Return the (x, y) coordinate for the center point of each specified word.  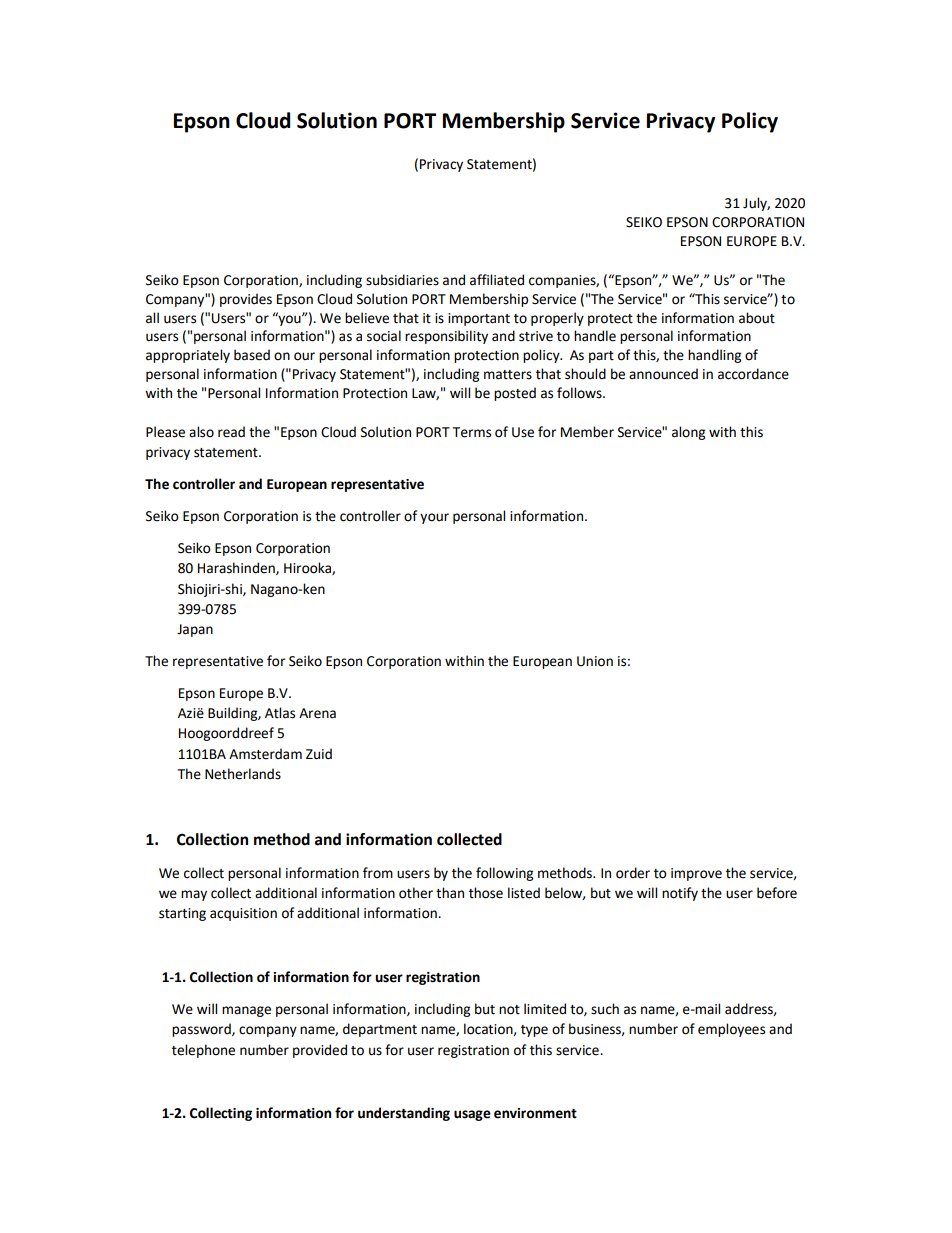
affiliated (497, 280)
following (504, 874)
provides (246, 300)
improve (696, 874)
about (757, 318)
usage (472, 1115)
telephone (203, 1051)
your (434, 518)
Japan (195, 630)
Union (595, 661)
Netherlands (243, 774)
